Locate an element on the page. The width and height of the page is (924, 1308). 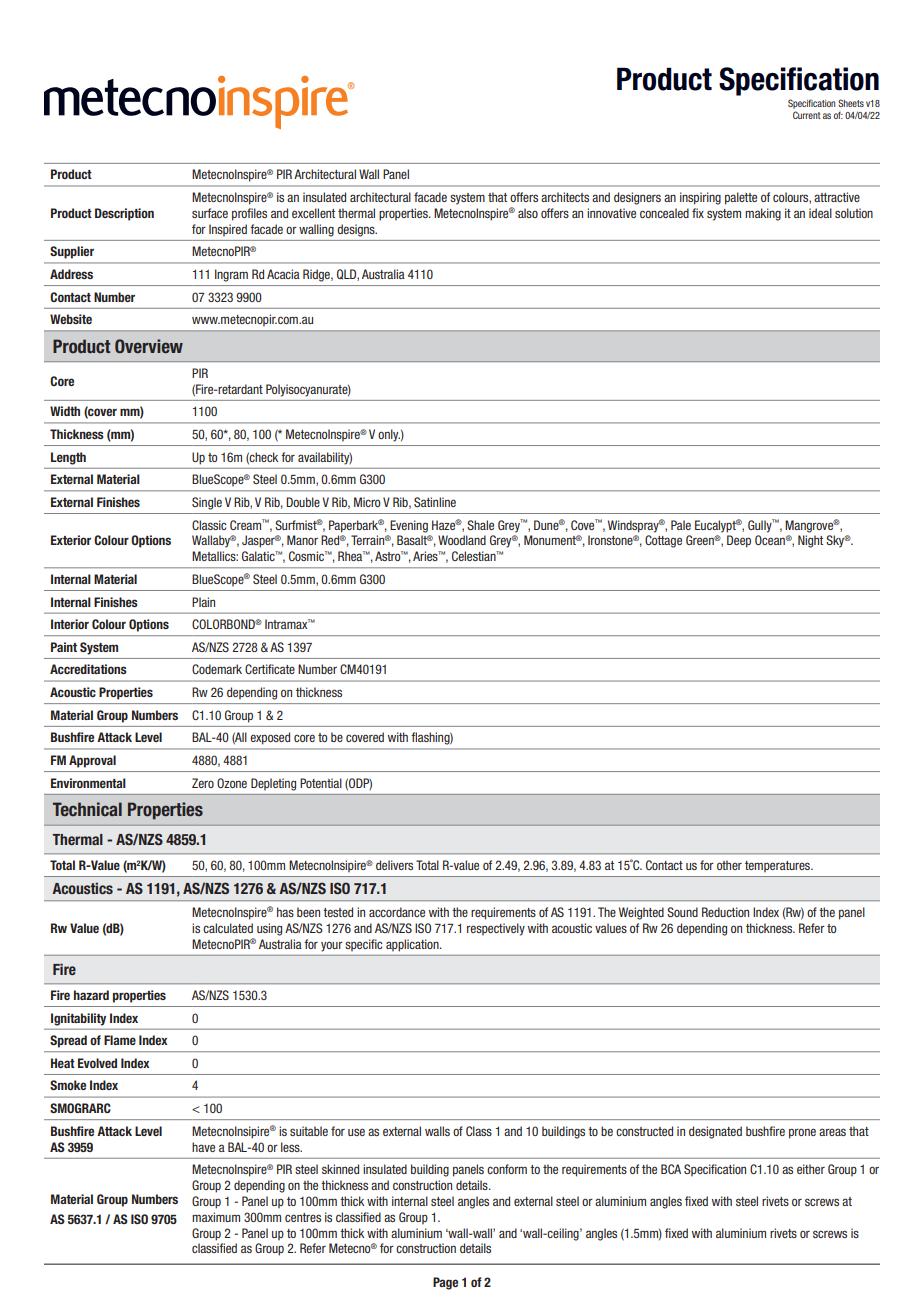
Accreditations is located at coordinates (88, 669).
